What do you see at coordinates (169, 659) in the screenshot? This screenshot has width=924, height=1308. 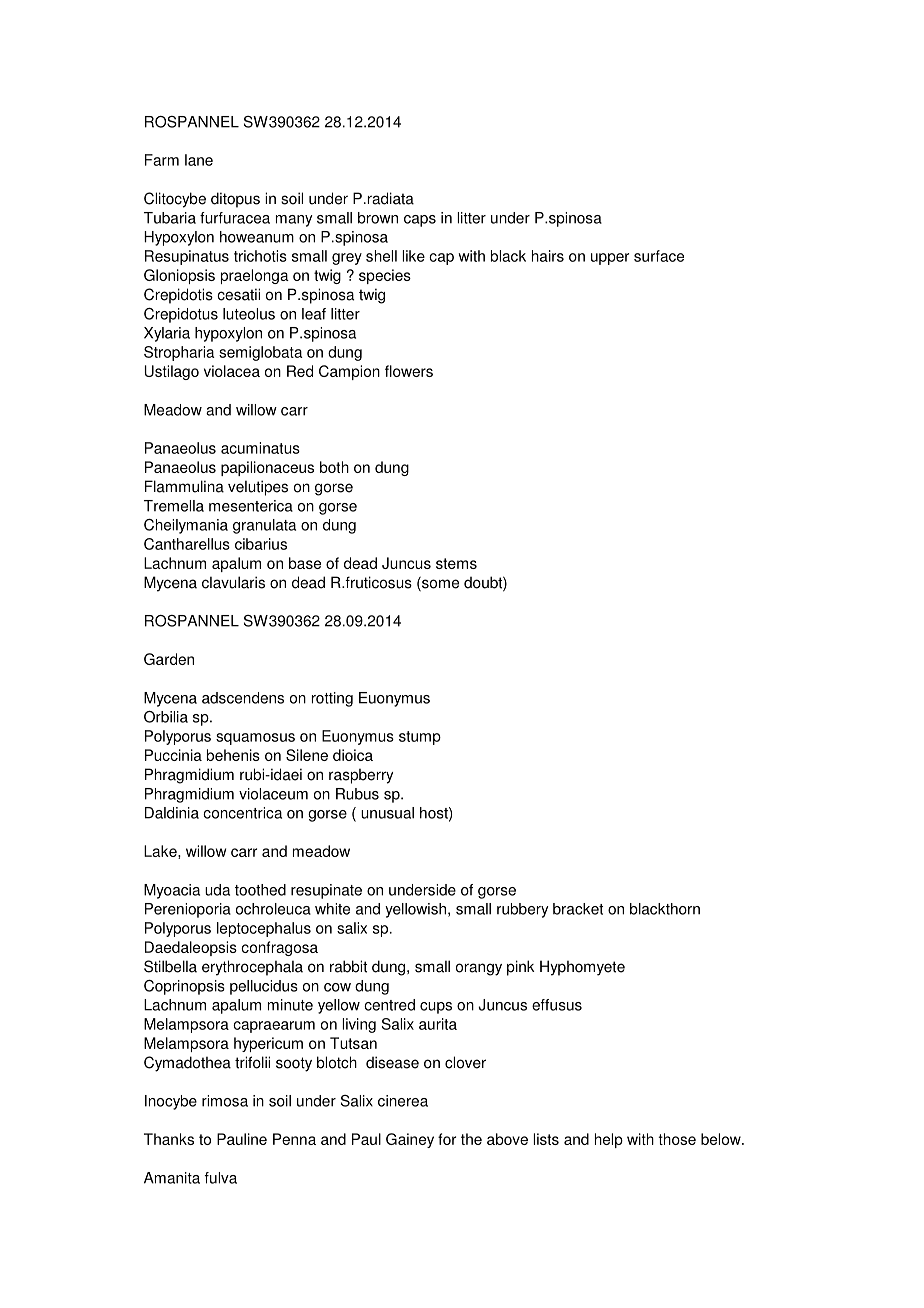 I see `Garden` at bounding box center [169, 659].
